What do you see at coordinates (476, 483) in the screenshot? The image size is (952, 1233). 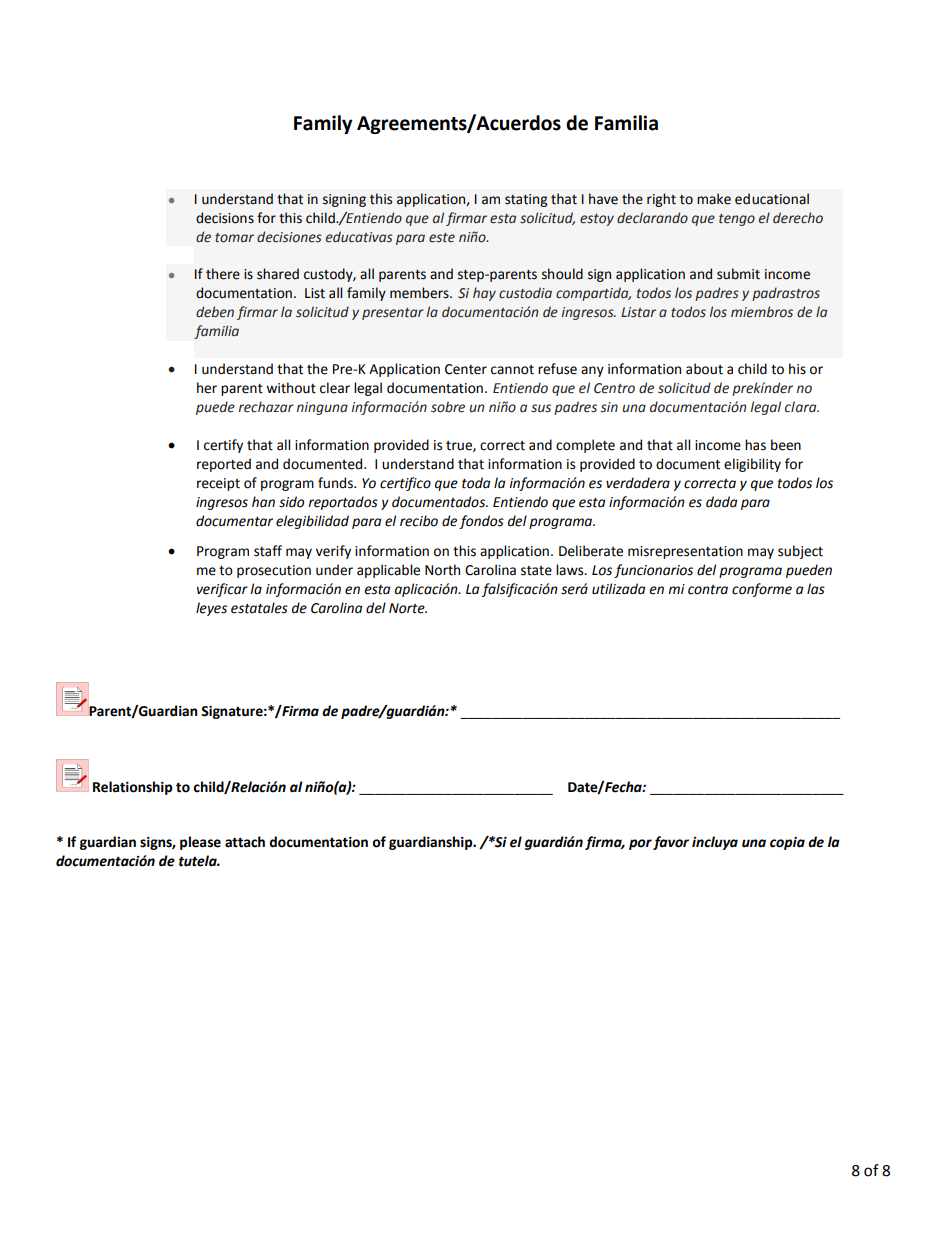 I see `toda` at bounding box center [476, 483].
